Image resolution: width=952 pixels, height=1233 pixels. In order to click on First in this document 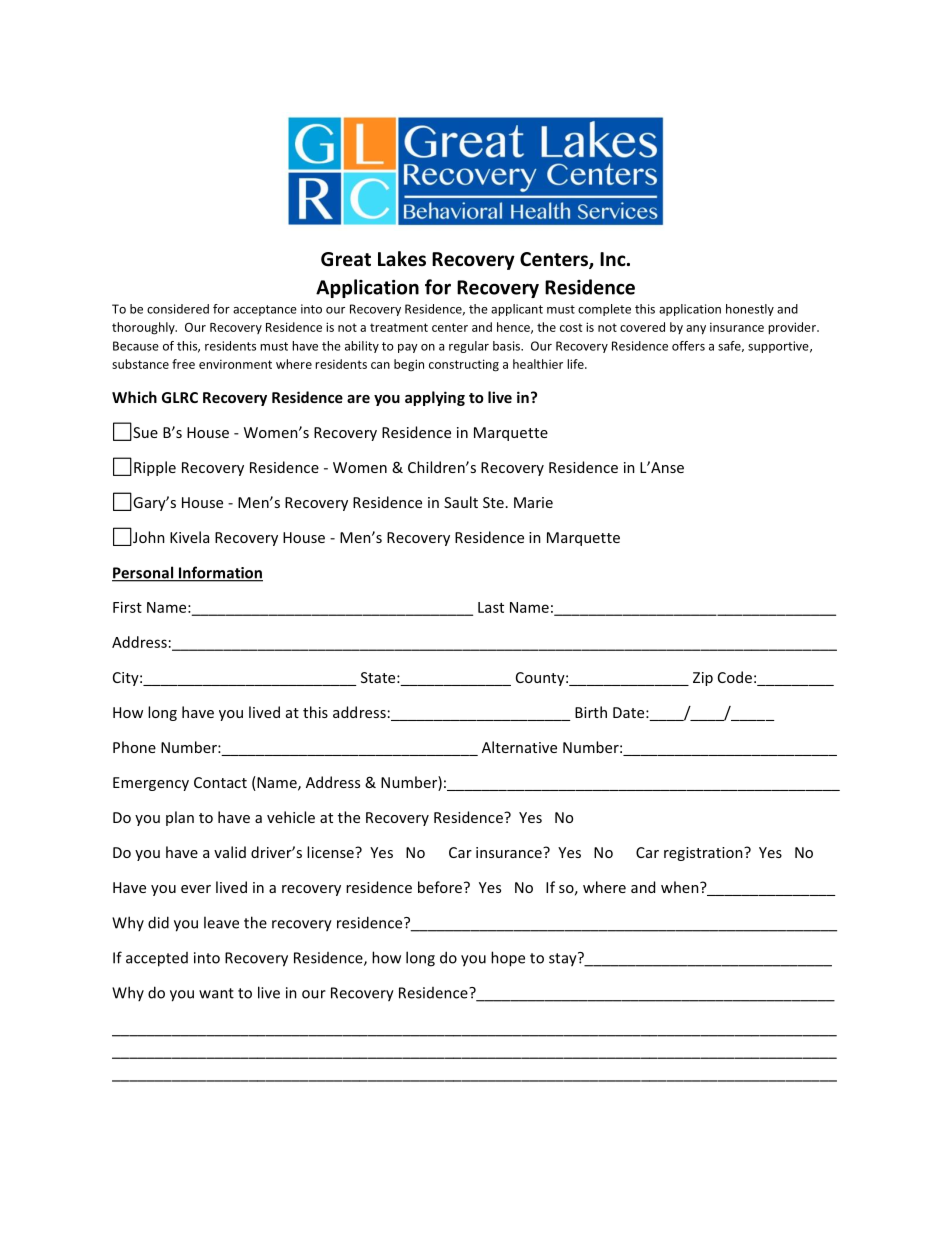, I will do `click(127, 607)`.
